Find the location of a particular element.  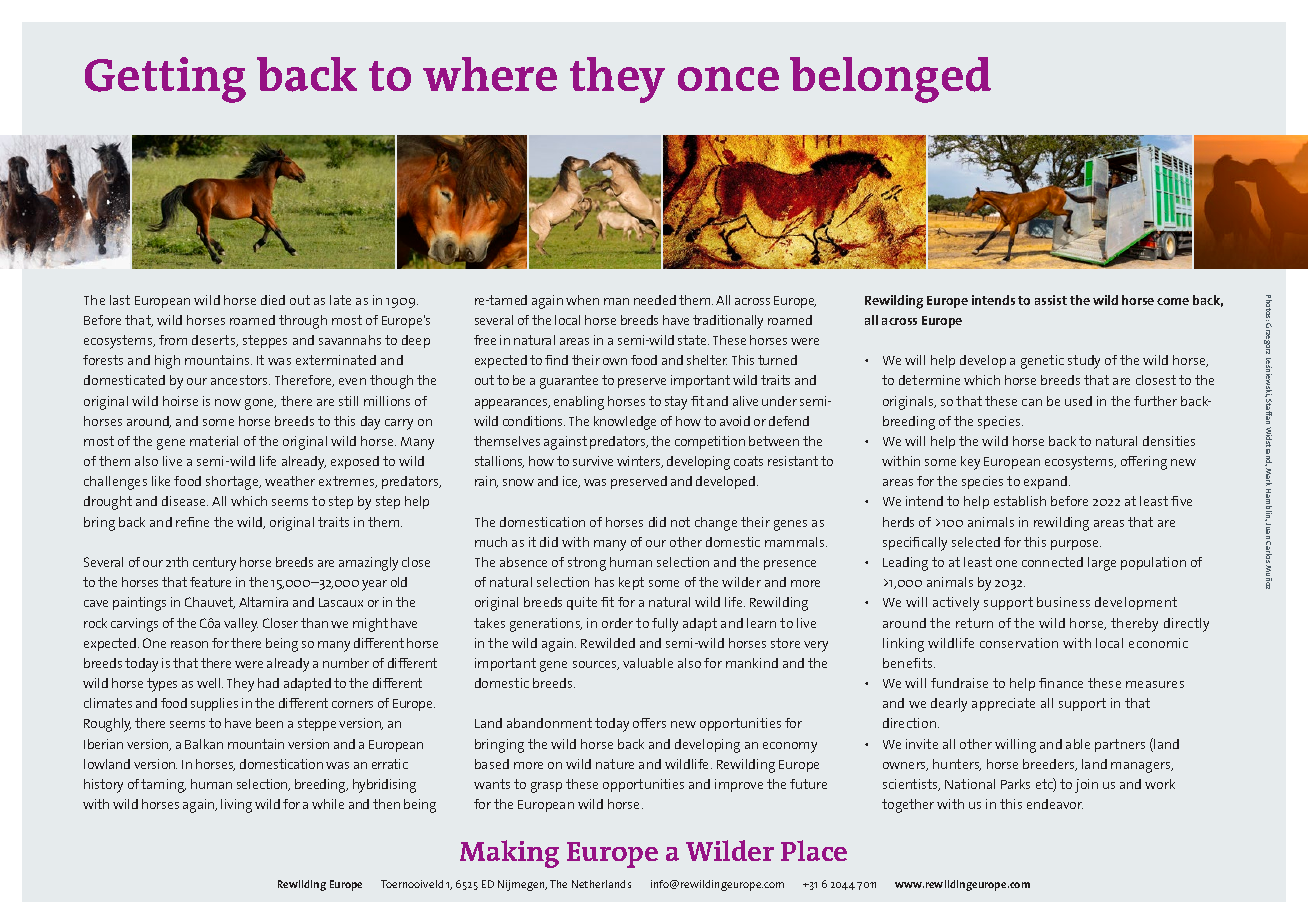

Getting is located at coordinates (165, 80).
